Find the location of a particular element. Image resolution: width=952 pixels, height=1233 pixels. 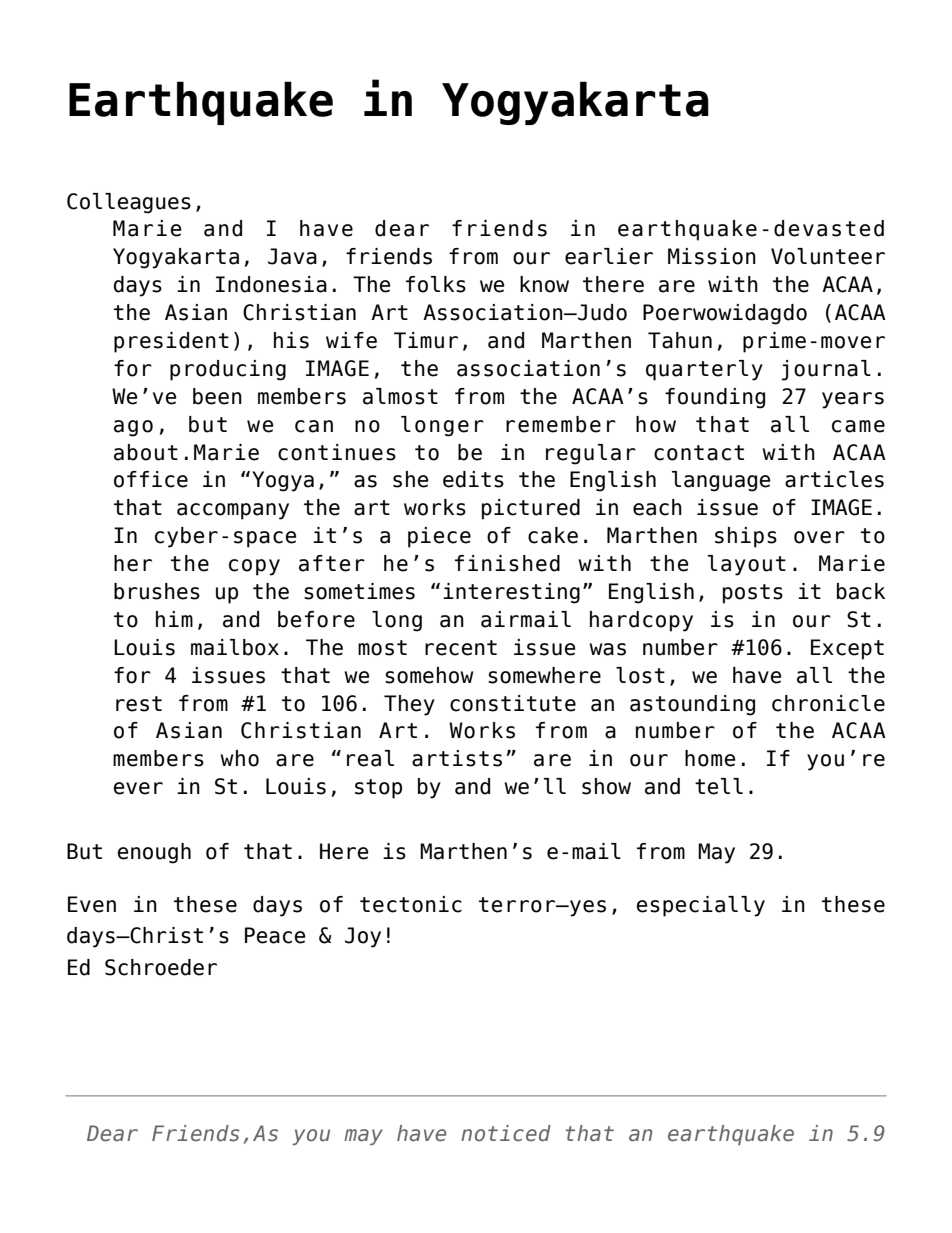

artists is located at coordinates (457, 758).
